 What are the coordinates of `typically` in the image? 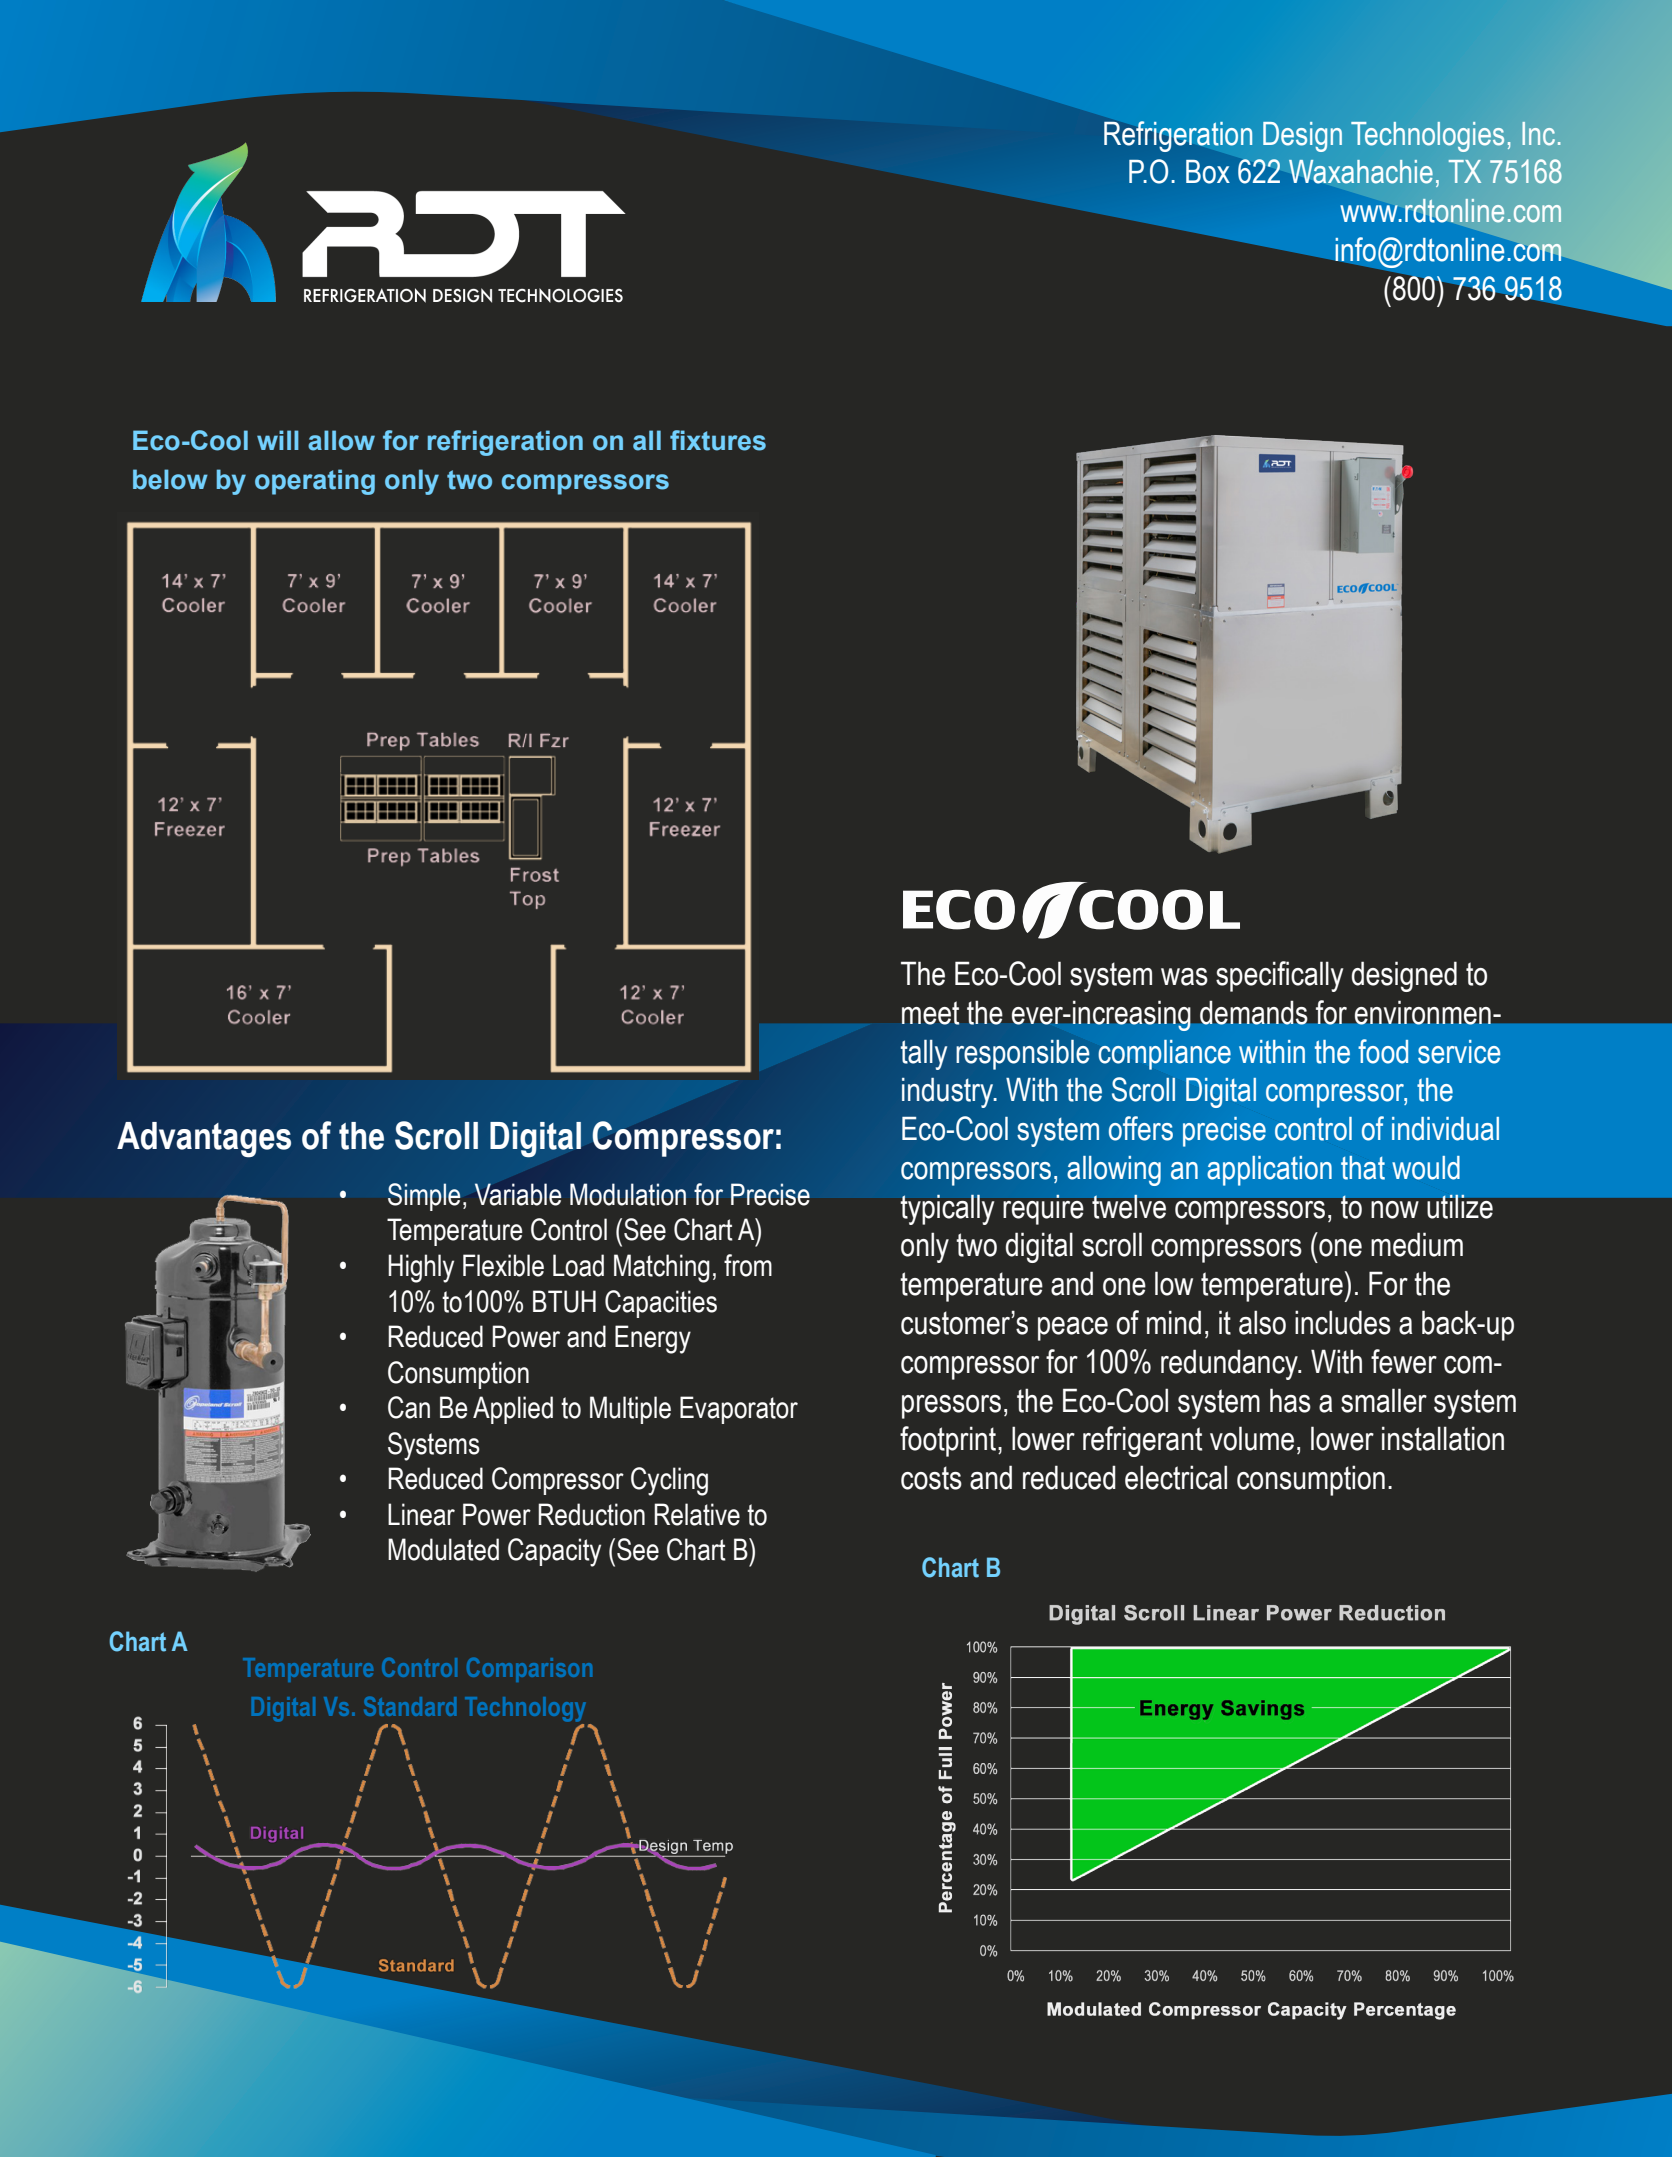 It's located at (947, 1209).
